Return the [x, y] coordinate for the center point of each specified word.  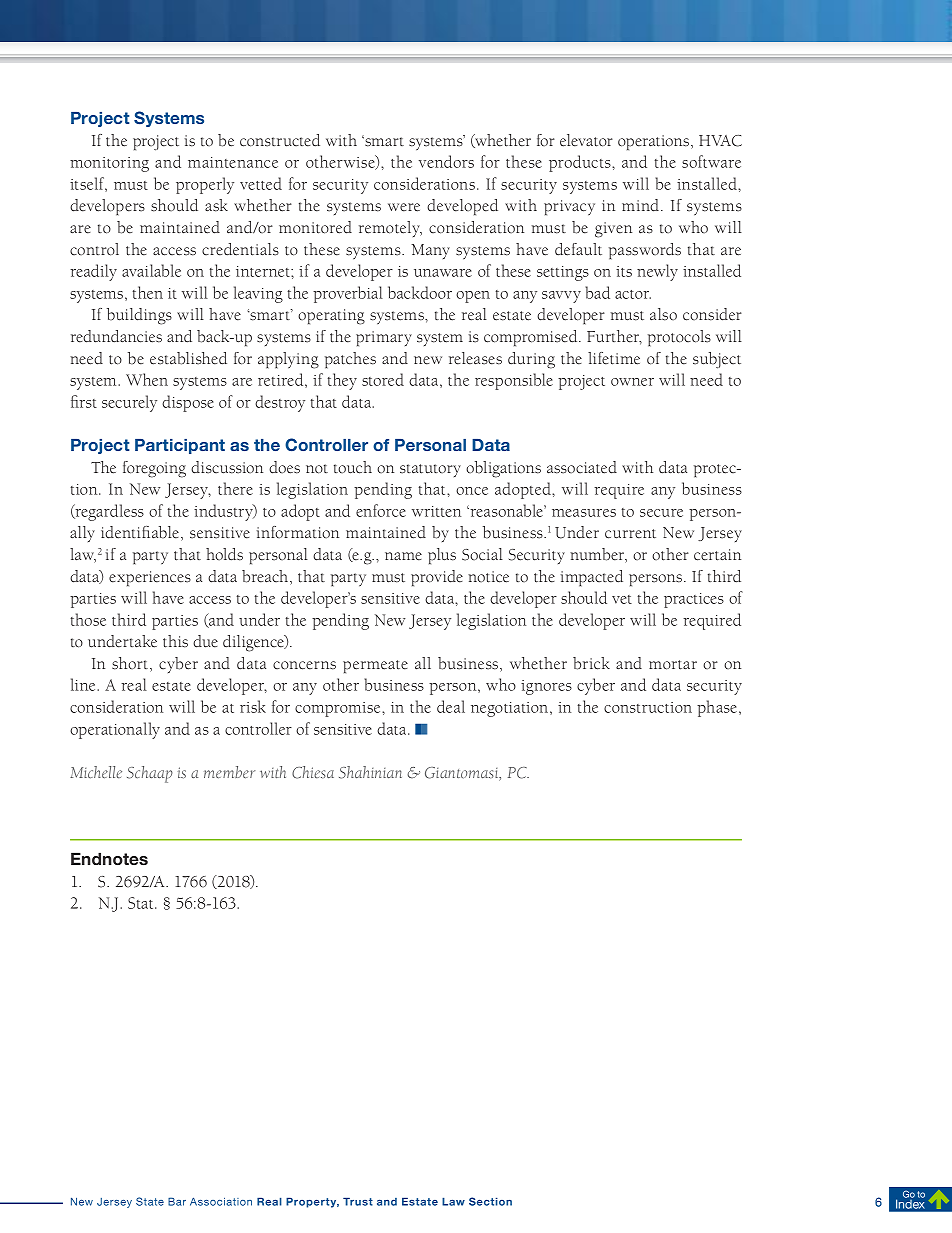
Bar [177, 1201]
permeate [375, 667]
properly [205, 185]
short [131, 664]
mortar [673, 665]
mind [642, 205]
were [404, 207]
